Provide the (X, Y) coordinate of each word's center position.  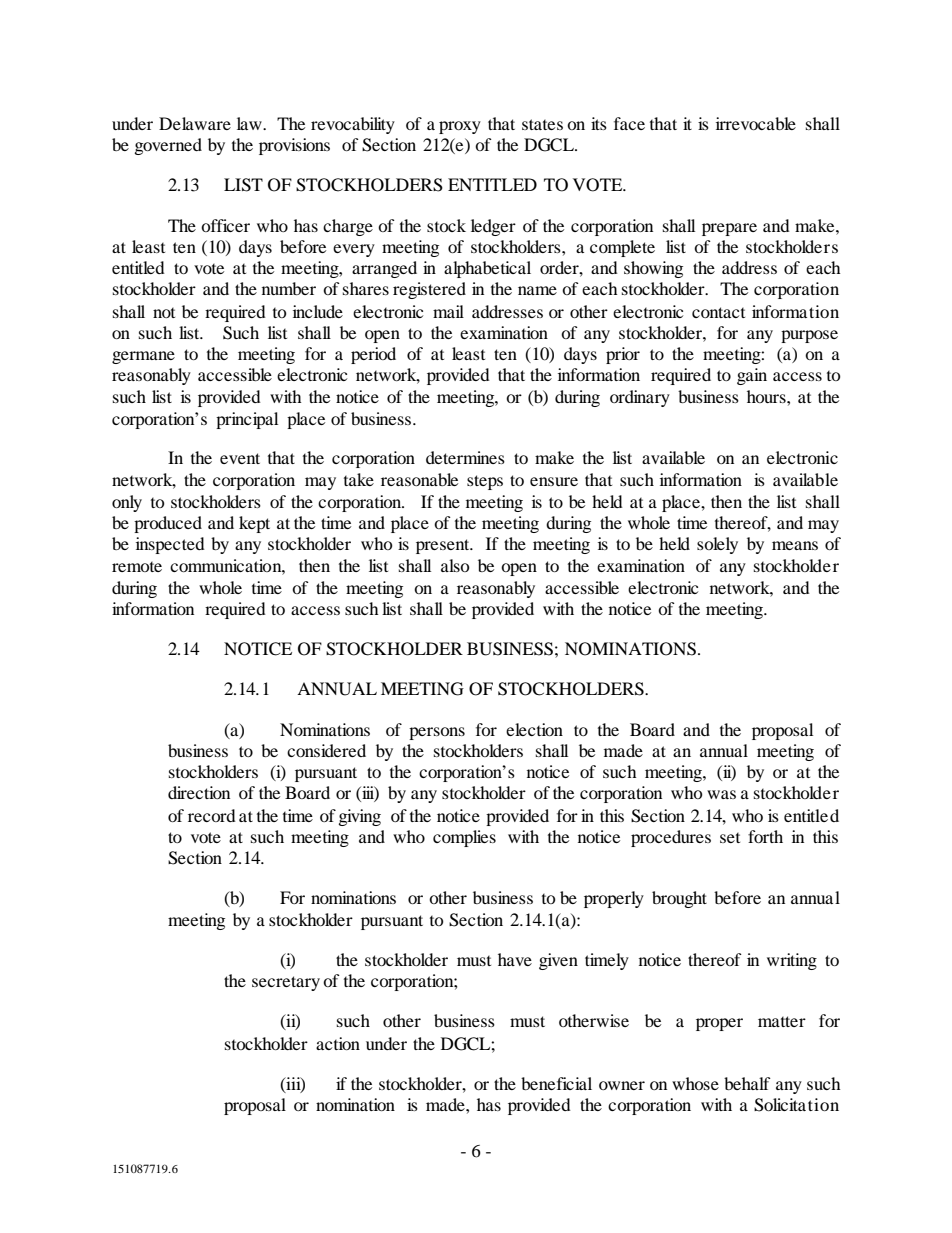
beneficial (556, 1083)
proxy (460, 127)
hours (767, 396)
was (721, 794)
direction (199, 792)
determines (465, 457)
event (240, 458)
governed (168, 146)
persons (437, 733)
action (338, 1043)
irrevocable (756, 123)
